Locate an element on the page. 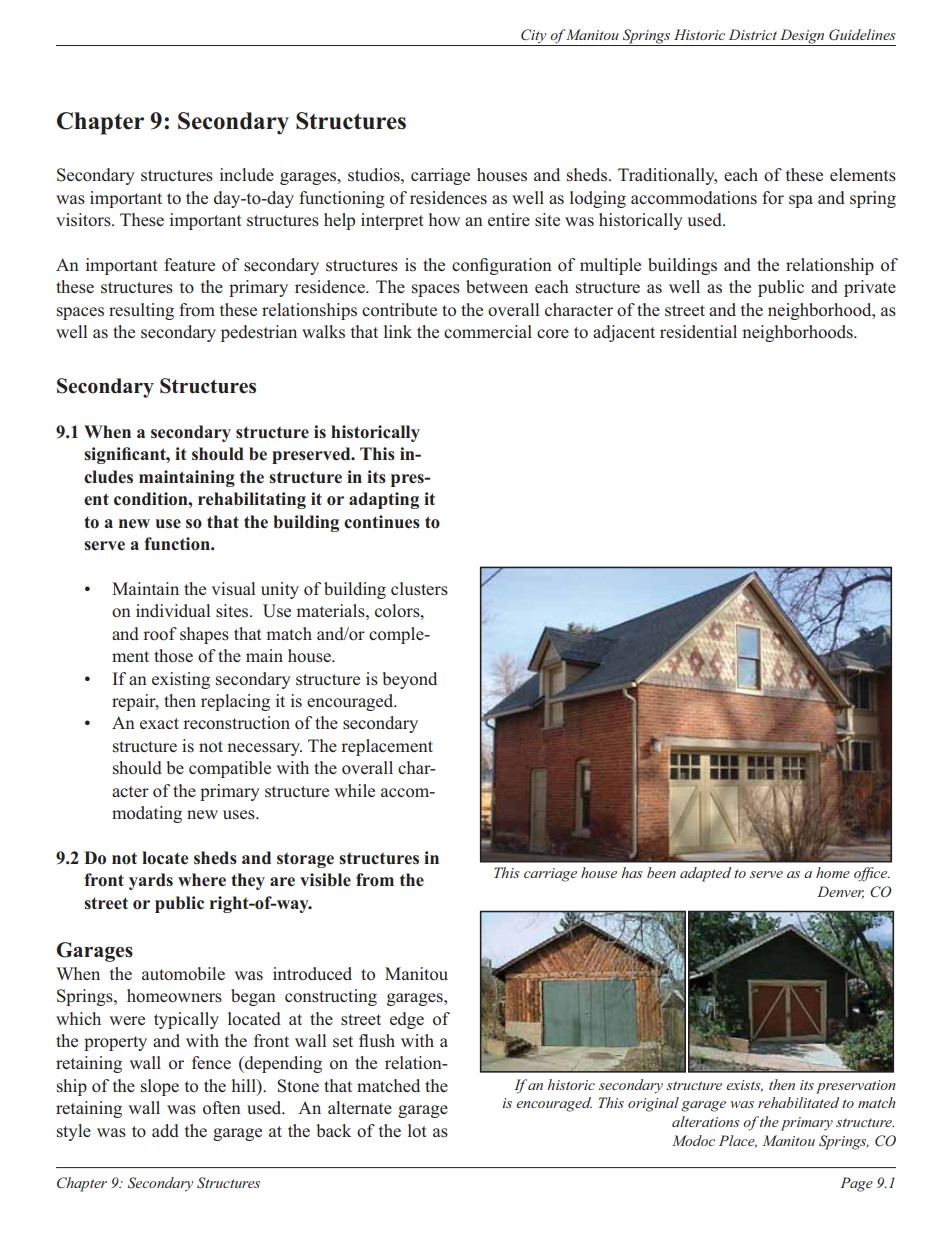 The image size is (952, 1233). adapted is located at coordinates (705, 874).
